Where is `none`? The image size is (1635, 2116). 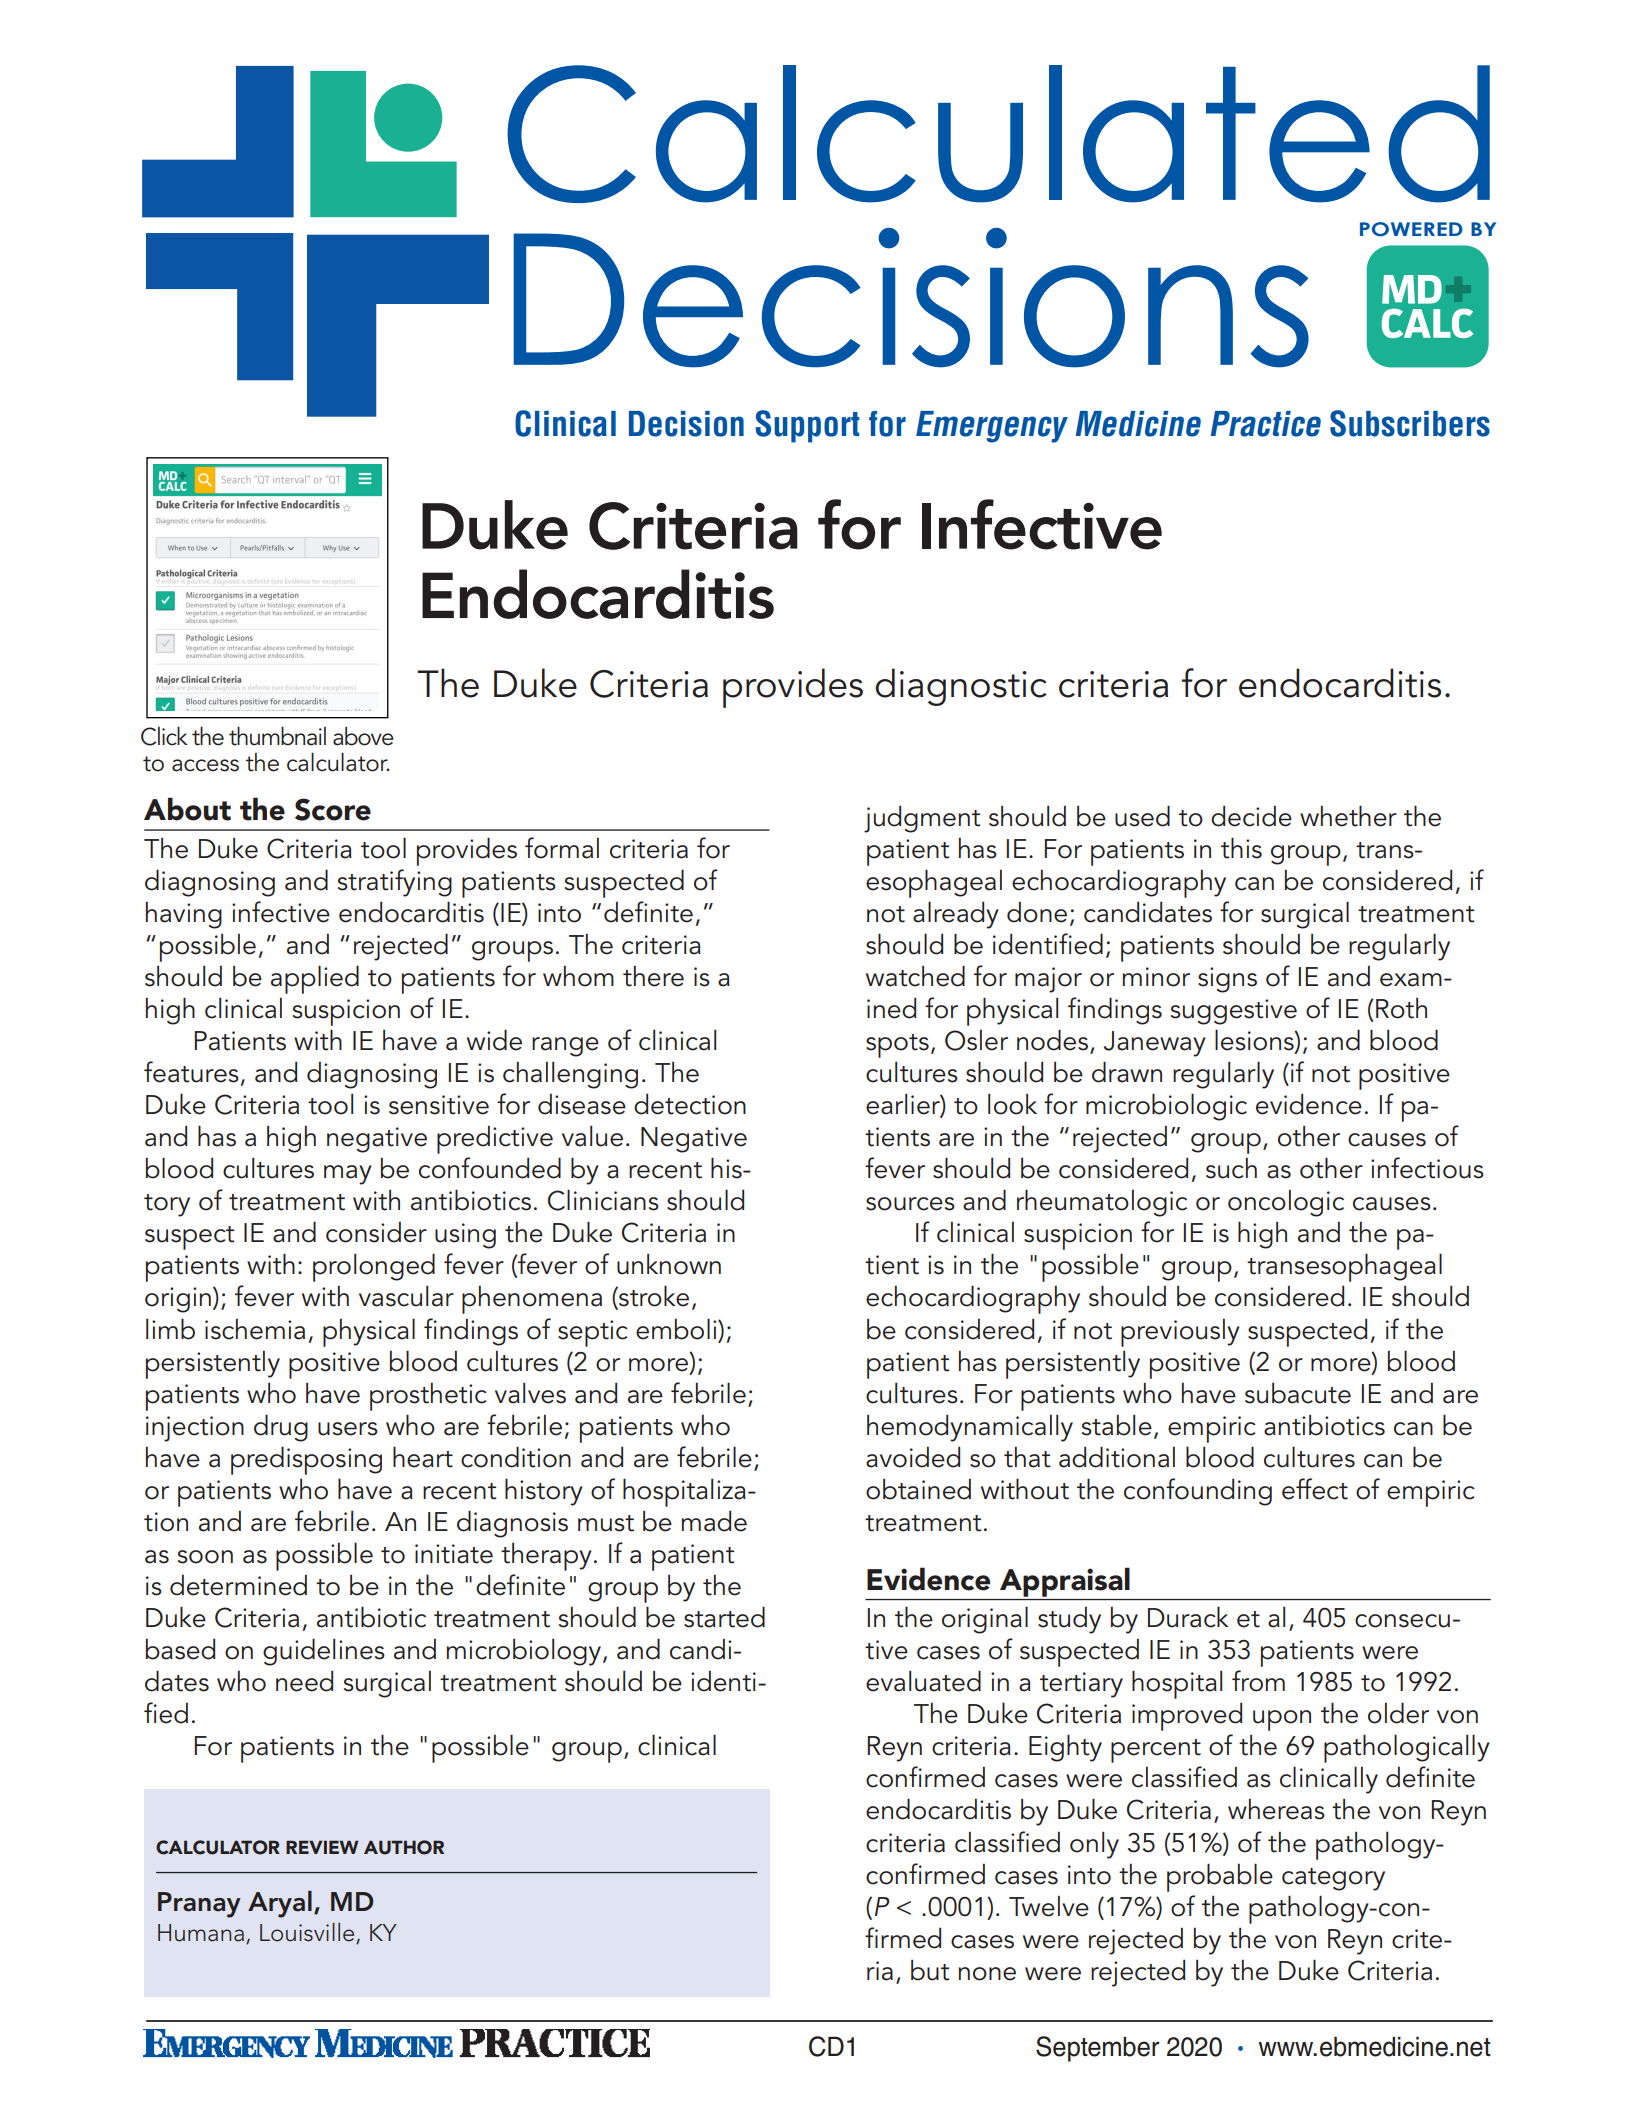 none is located at coordinates (987, 1974).
